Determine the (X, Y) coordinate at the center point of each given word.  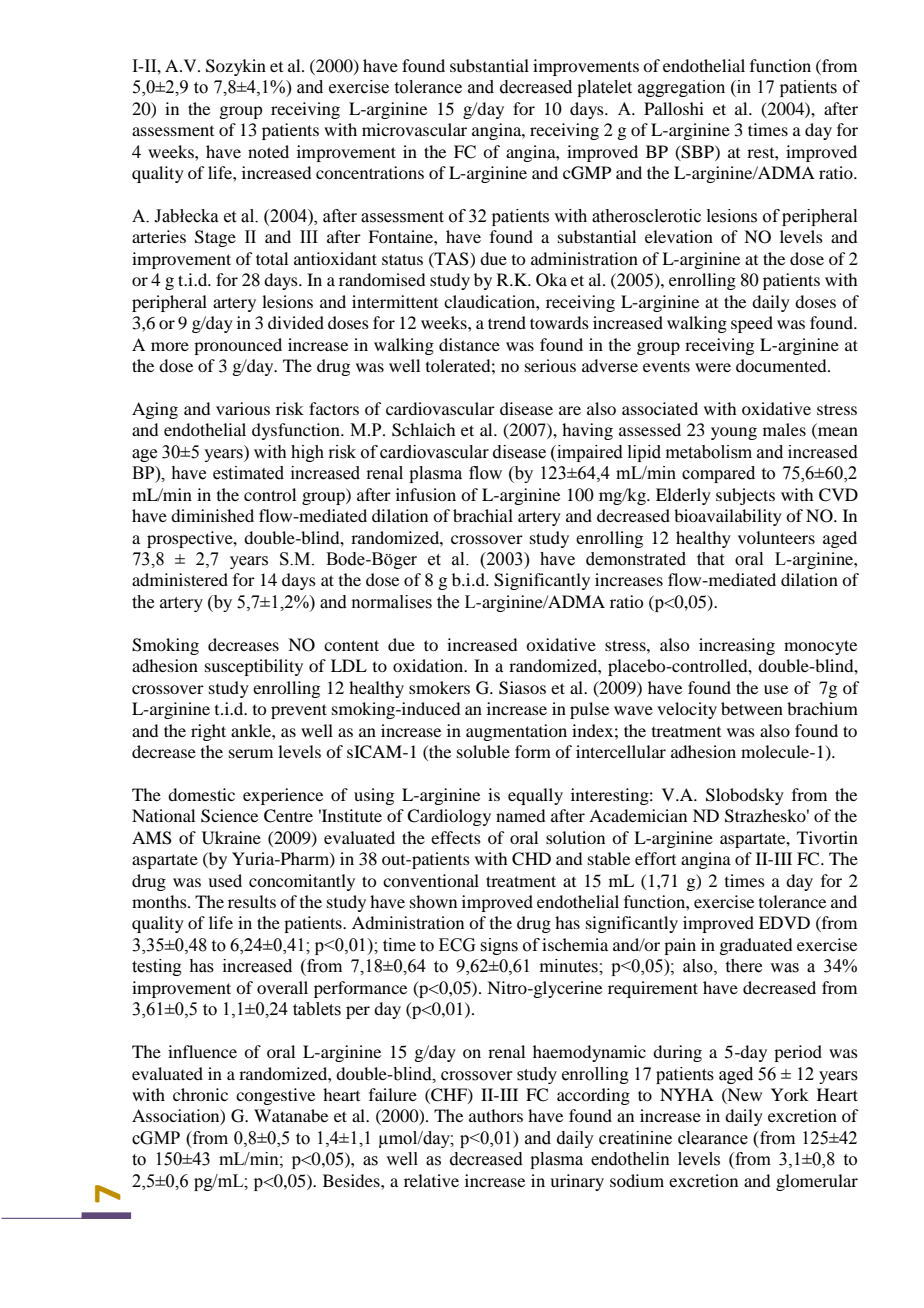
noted (268, 151)
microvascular (414, 129)
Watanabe (291, 1115)
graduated (755, 946)
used (225, 880)
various (243, 408)
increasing (737, 646)
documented (782, 365)
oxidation (429, 665)
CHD (531, 859)
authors (496, 1115)
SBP (698, 152)
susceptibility (254, 667)
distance (469, 344)
